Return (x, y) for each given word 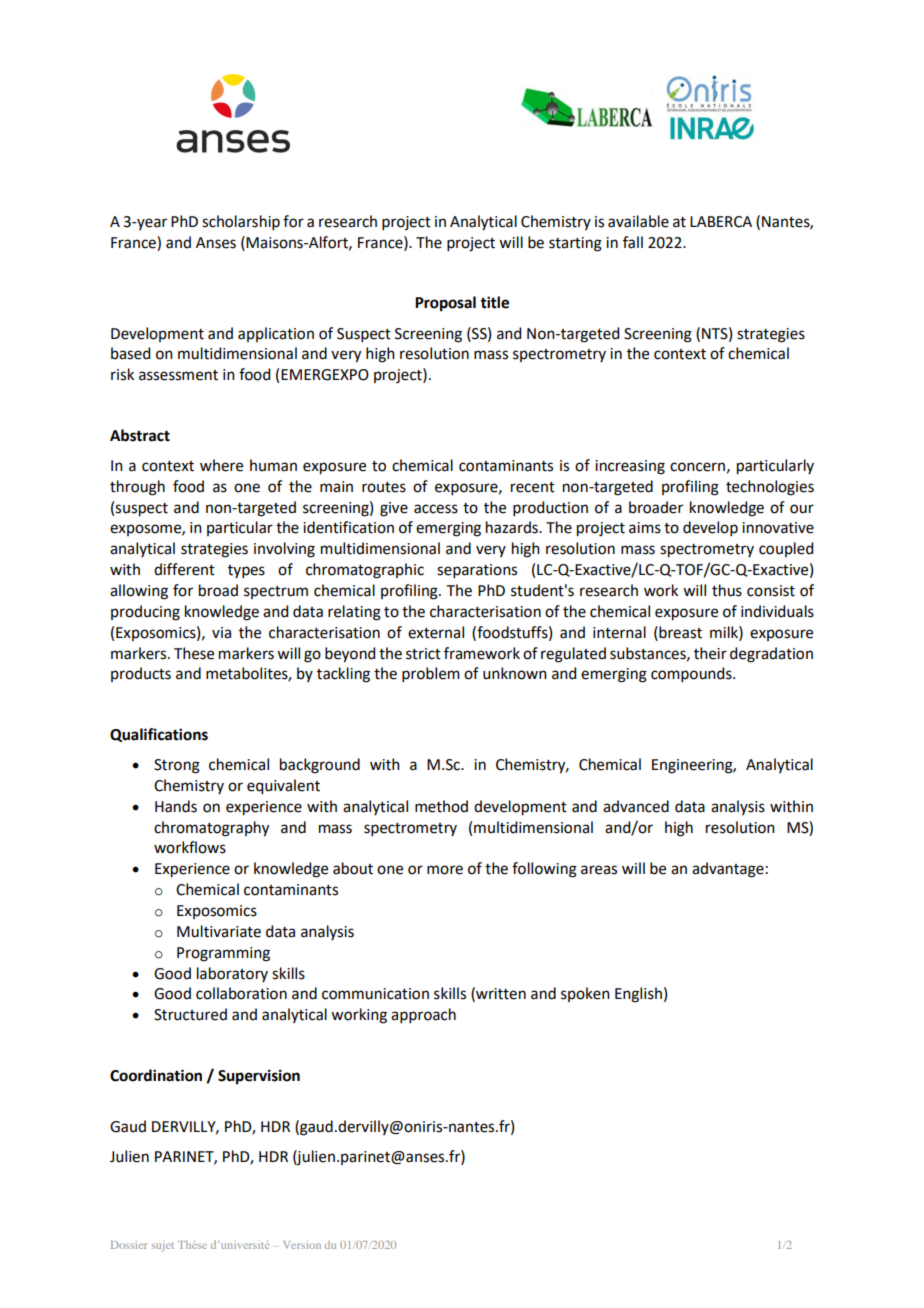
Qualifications (159, 735)
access (436, 509)
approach (423, 1015)
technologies (770, 488)
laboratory (232, 974)
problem (431, 674)
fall (633, 242)
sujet (163, 1246)
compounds (692, 674)
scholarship (241, 222)
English (638, 995)
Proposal (445, 304)
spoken (585, 994)
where (221, 465)
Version (302, 1245)
